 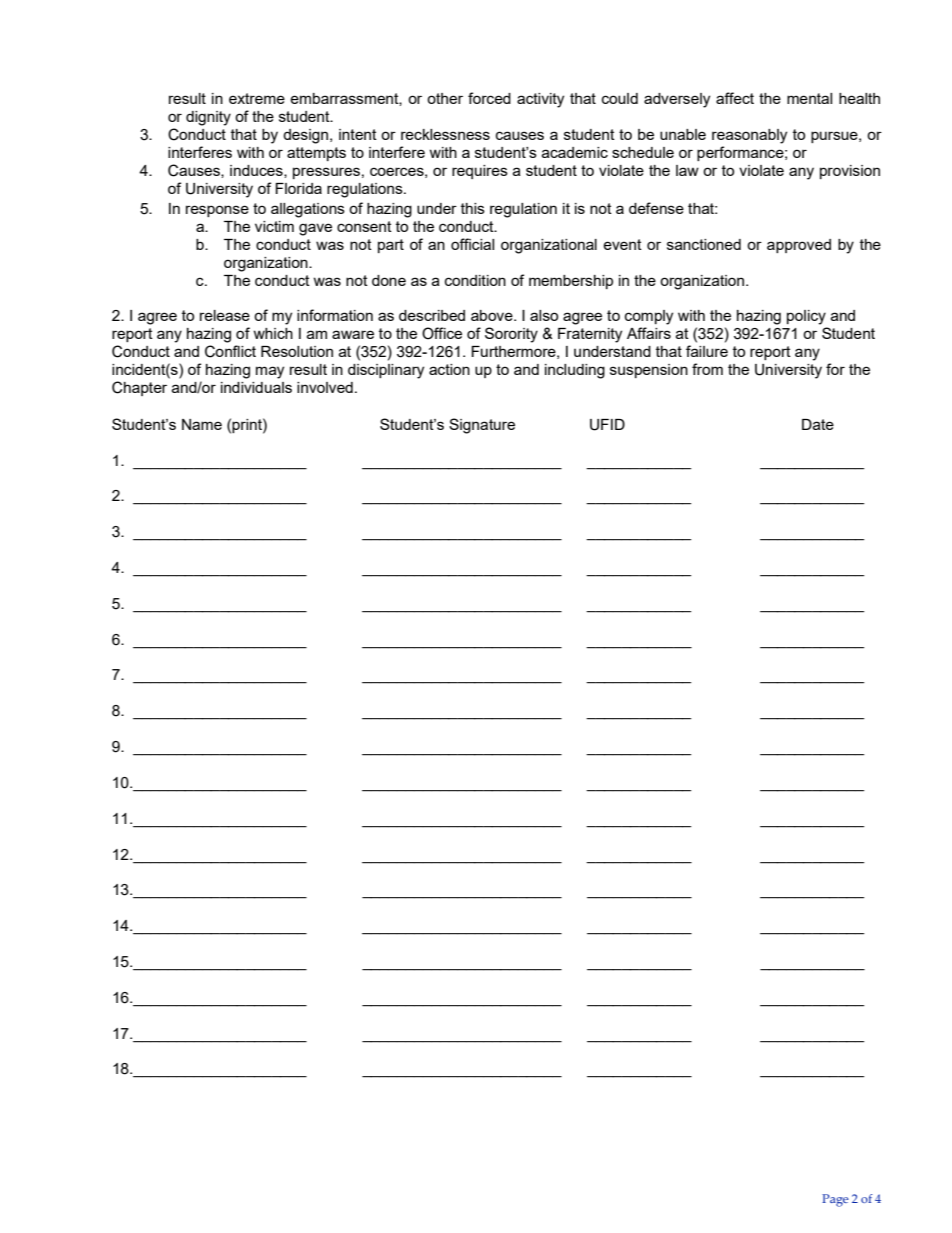 What do you see at coordinates (449, 369) in the image?
I see `action` at bounding box center [449, 369].
